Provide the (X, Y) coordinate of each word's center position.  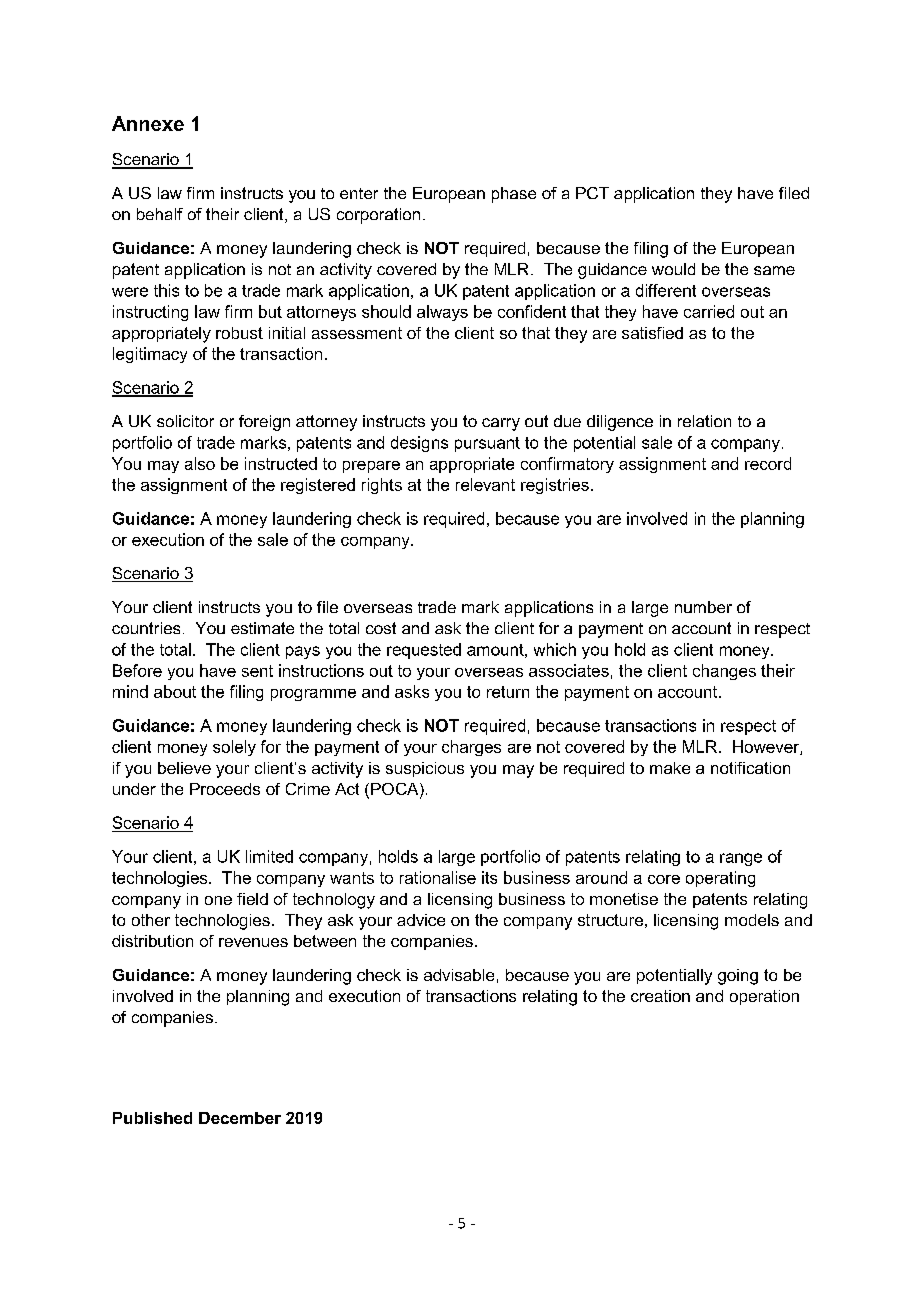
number (703, 607)
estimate (262, 628)
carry (501, 424)
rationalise (438, 877)
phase (514, 195)
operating (720, 879)
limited (269, 856)
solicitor (185, 421)
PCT (592, 193)
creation (660, 996)
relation (704, 421)
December (240, 1118)
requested (424, 651)
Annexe (148, 123)
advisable (459, 975)
